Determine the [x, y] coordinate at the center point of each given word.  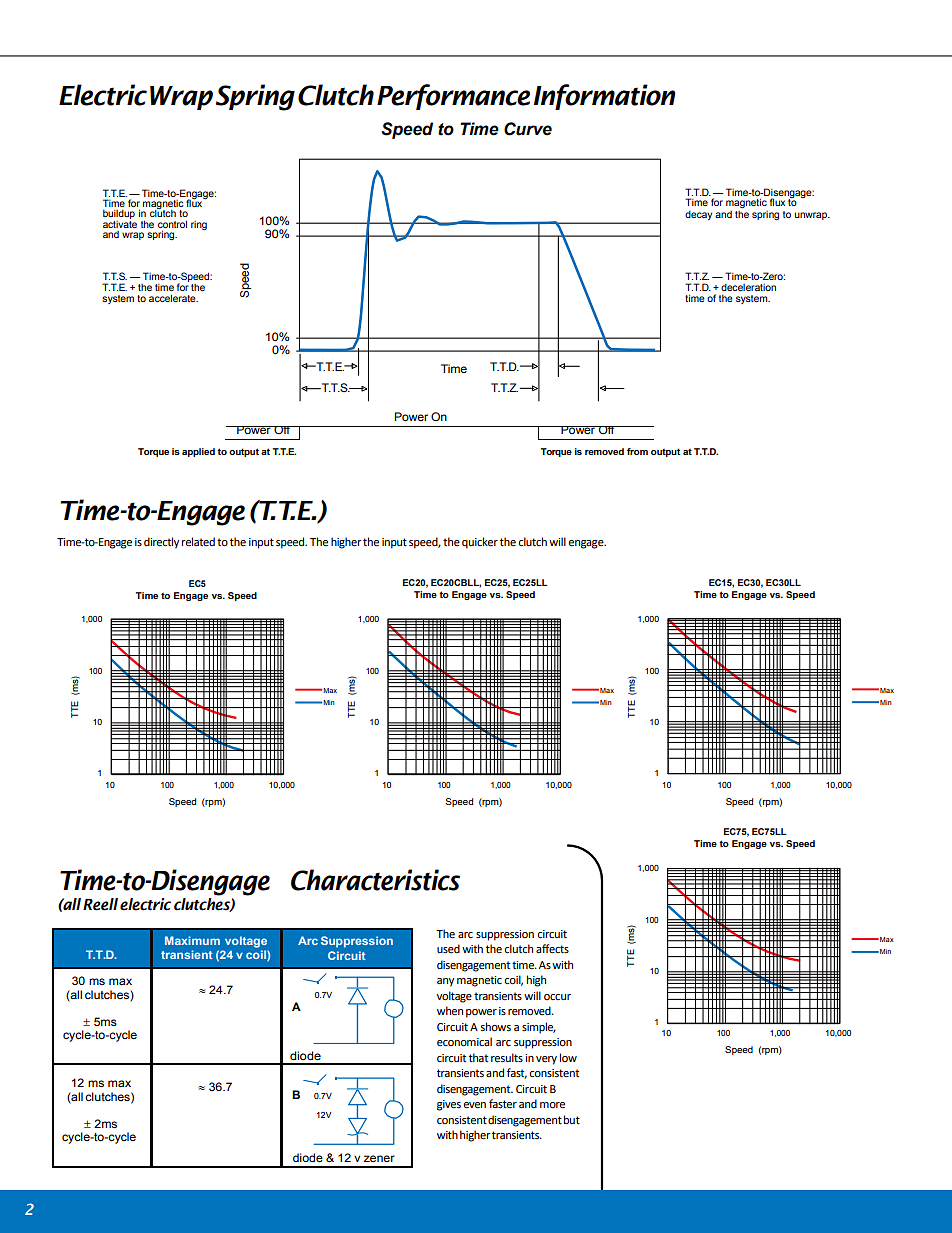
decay [698, 215]
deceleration [748, 287]
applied [198, 452]
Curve [528, 129]
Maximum [192, 940]
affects [552, 949]
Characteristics [375, 880]
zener [379, 1158]
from [637, 451]
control [172, 224]
